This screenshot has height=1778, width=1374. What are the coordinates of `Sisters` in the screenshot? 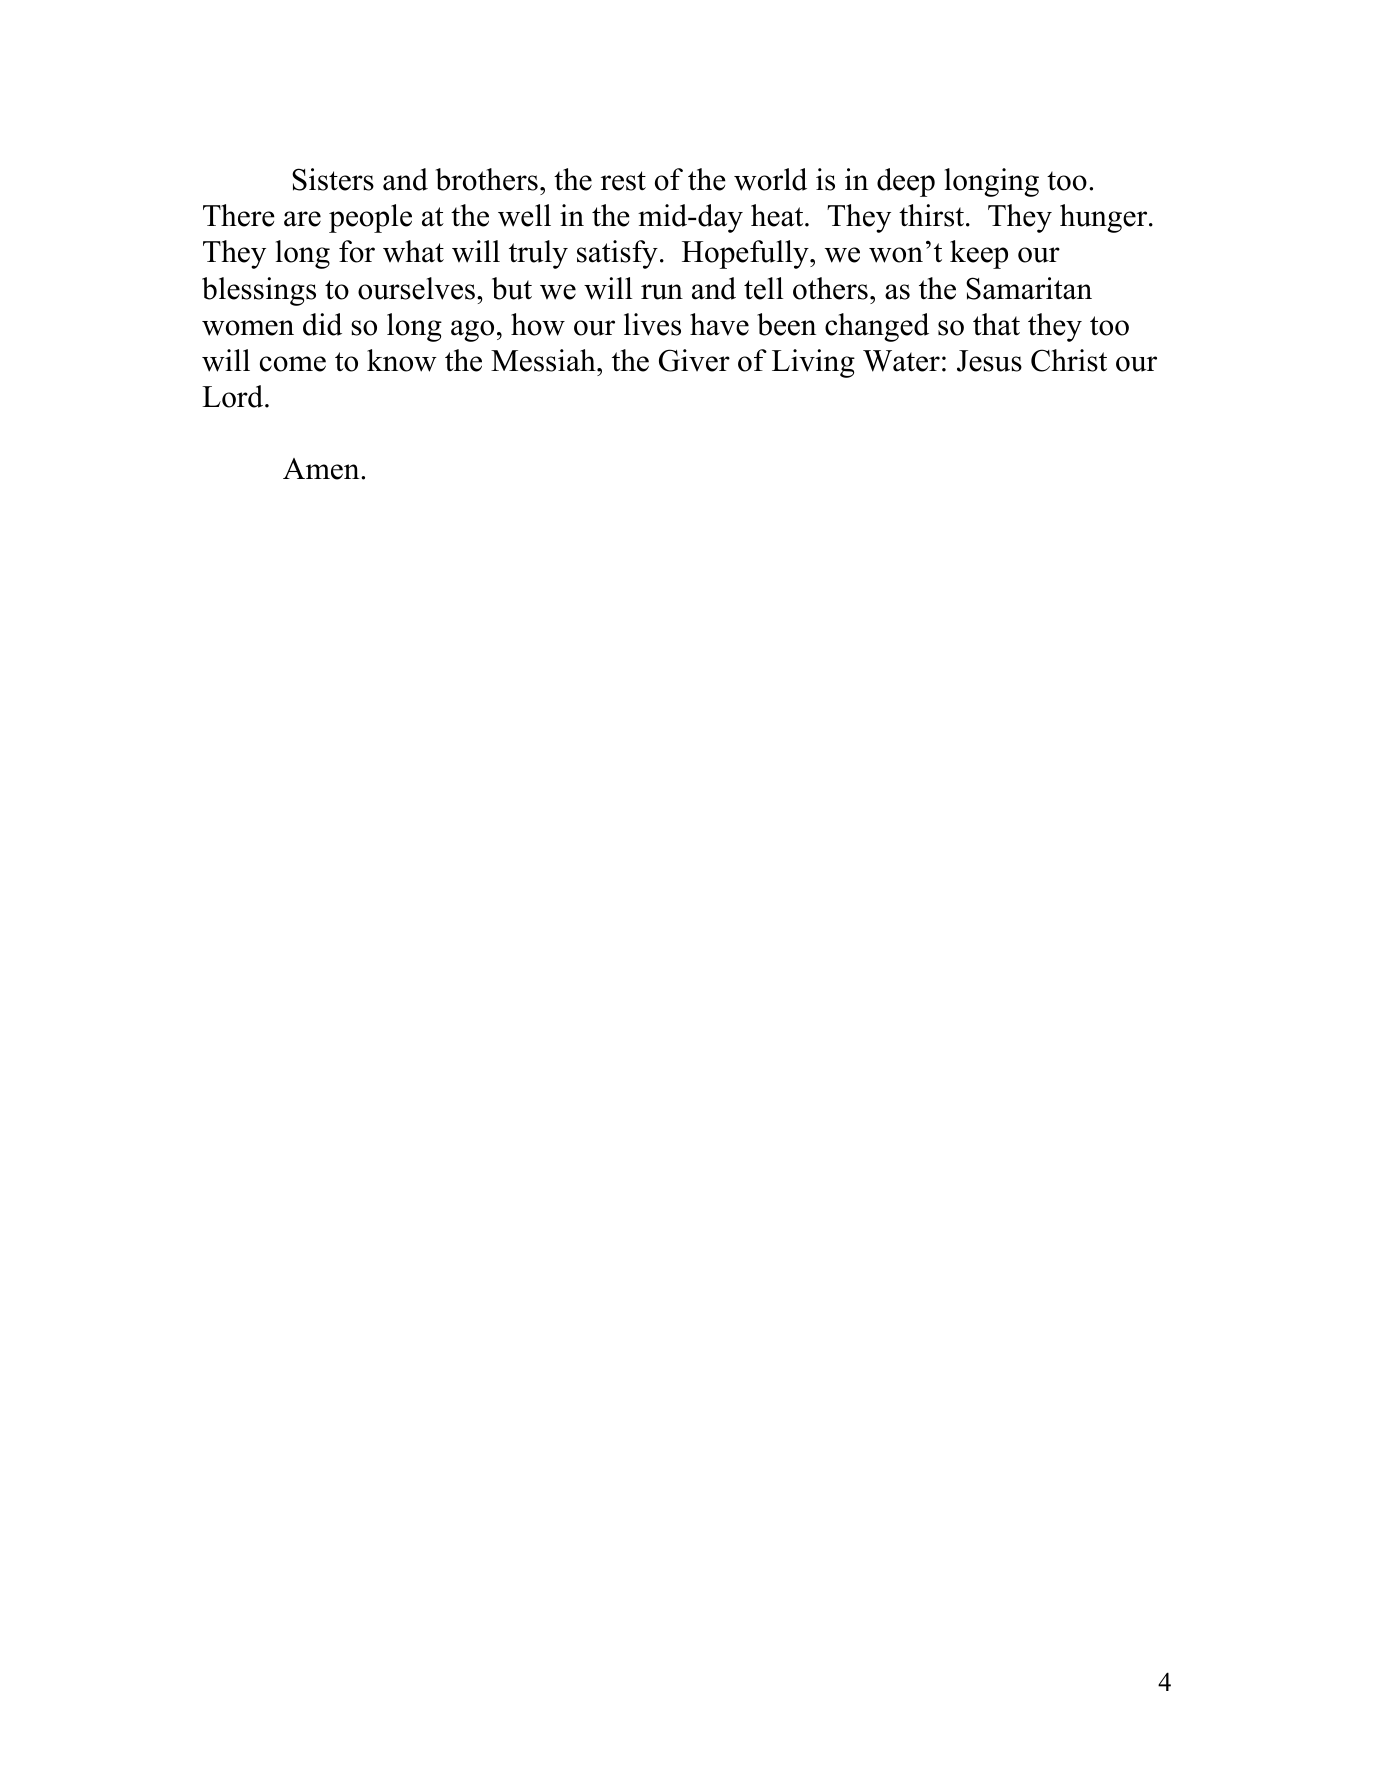 It's located at (333, 179).
